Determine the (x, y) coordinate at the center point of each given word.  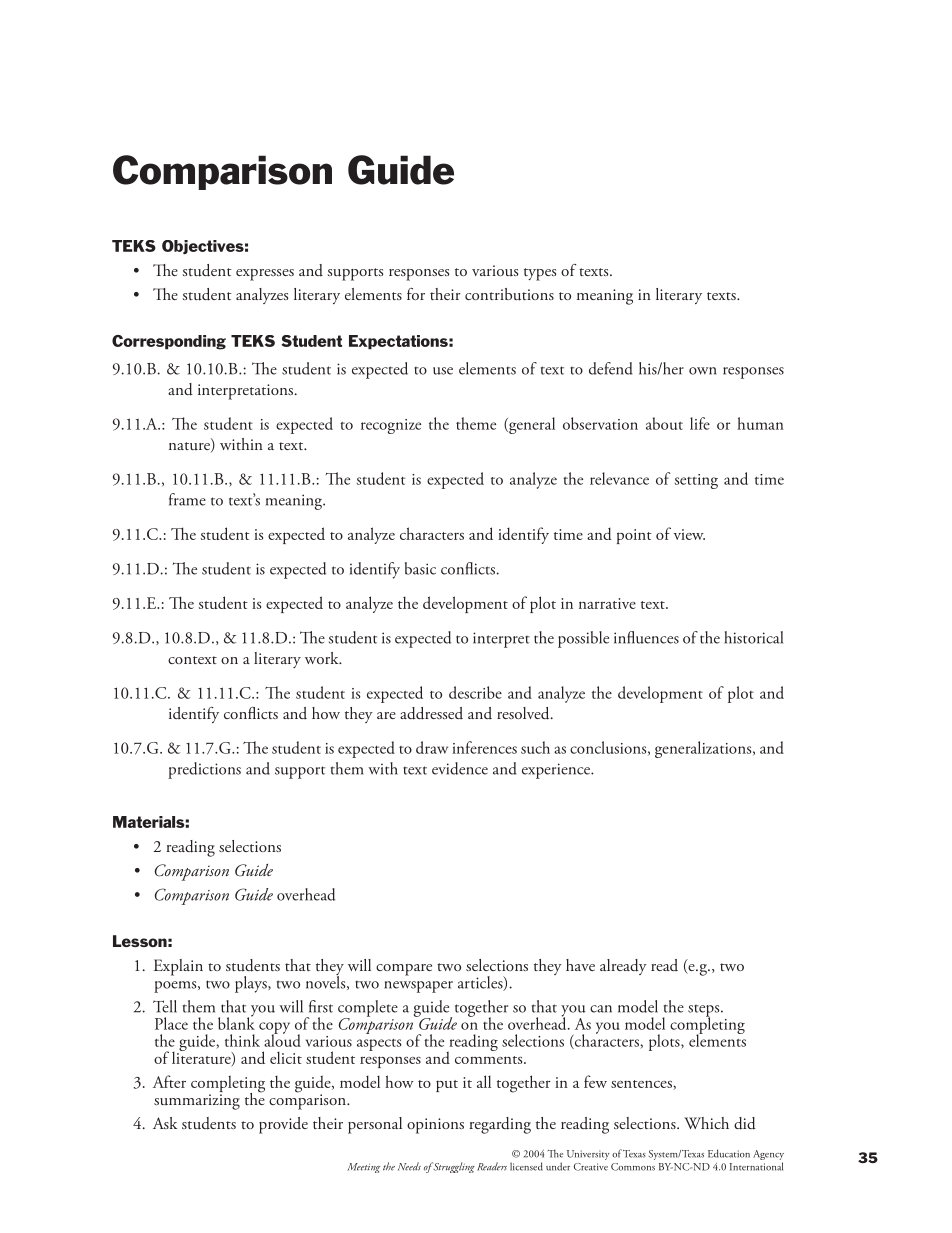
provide (283, 1125)
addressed (431, 713)
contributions (509, 294)
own (703, 371)
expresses (265, 275)
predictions (204, 770)
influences (646, 637)
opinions (435, 1126)
